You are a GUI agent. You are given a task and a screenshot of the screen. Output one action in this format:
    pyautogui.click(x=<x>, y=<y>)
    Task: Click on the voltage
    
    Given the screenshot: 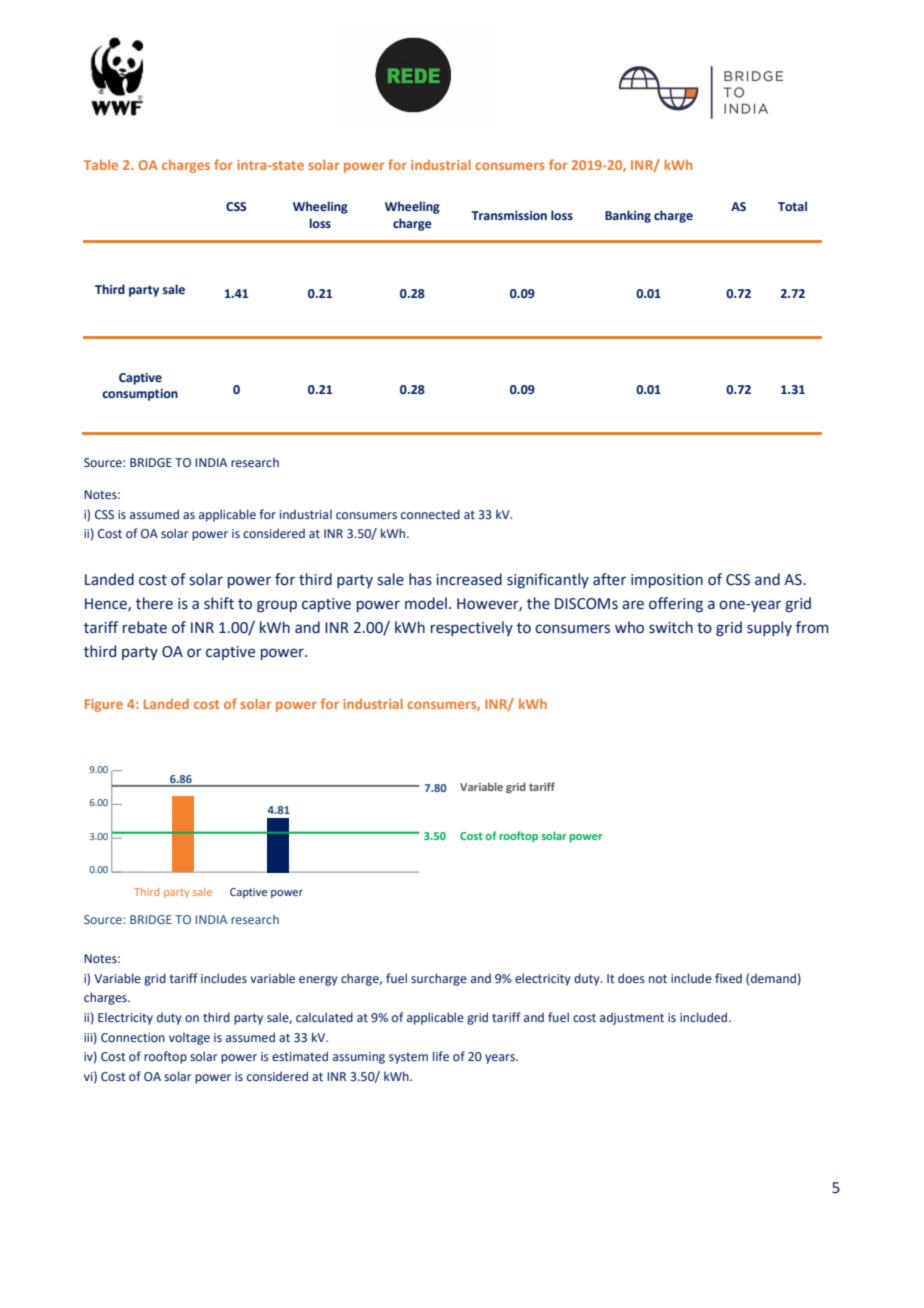 What is the action you would take?
    pyautogui.click(x=189, y=1038)
